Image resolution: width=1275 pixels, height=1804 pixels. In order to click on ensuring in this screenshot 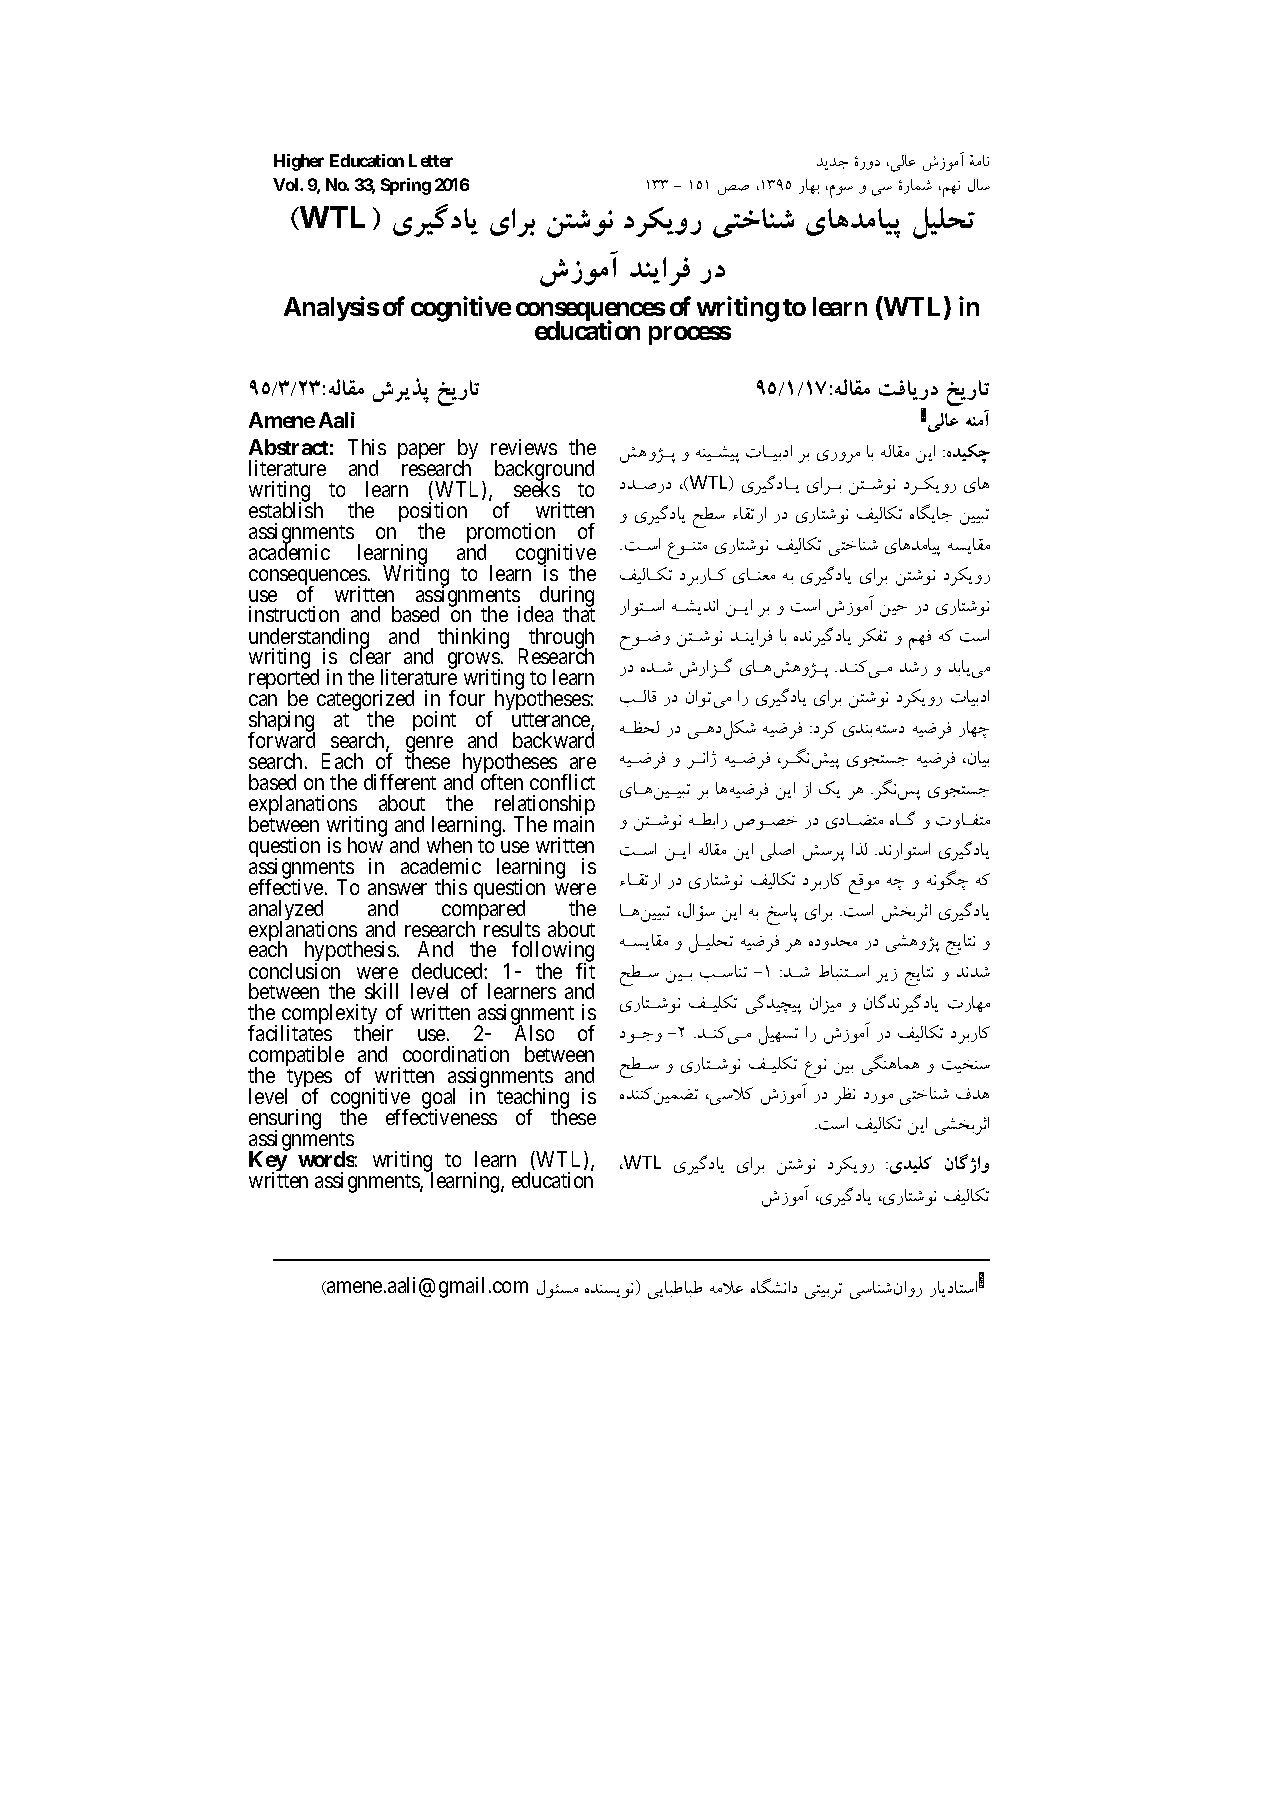, I will do `click(285, 1120)`.
